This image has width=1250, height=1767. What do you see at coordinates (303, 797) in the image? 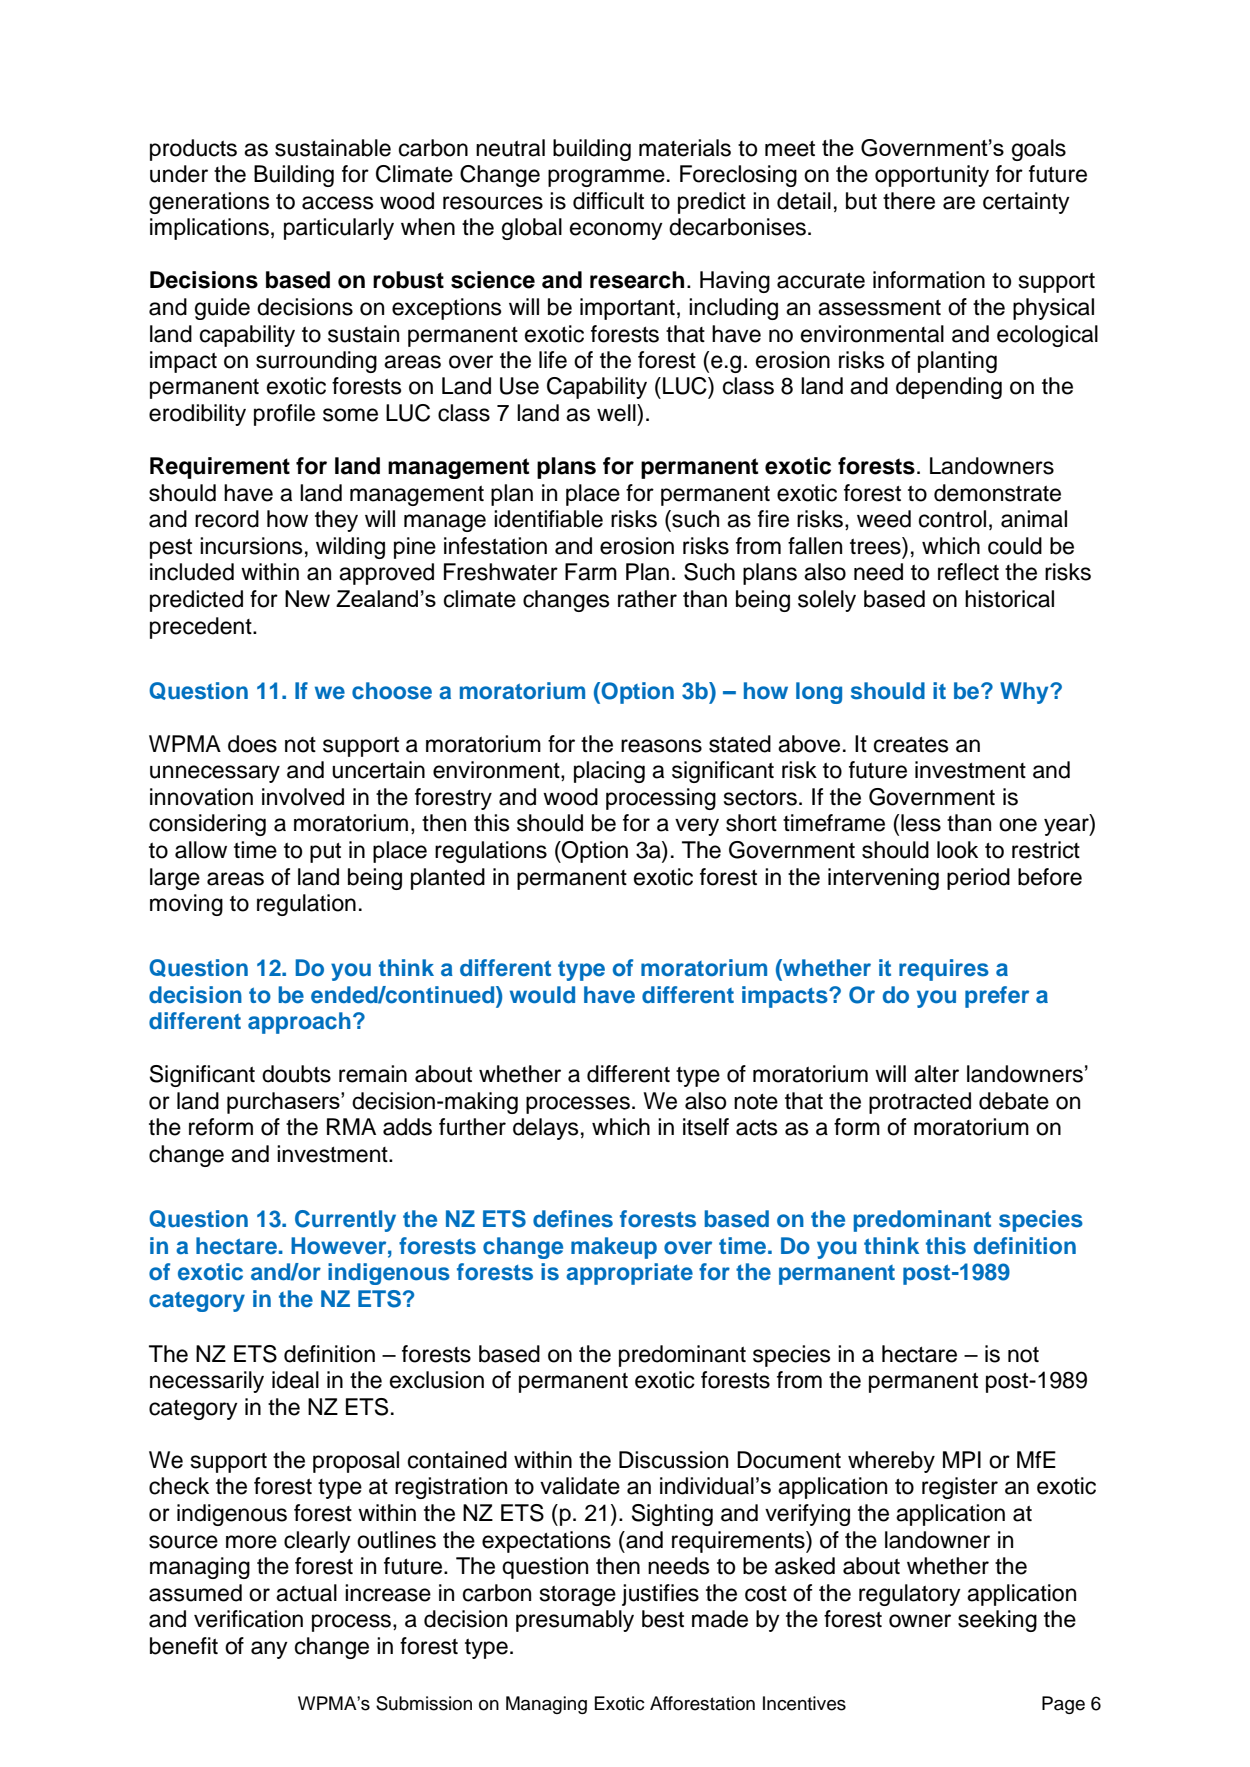
I see `involved` at bounding box center [303, 797].
